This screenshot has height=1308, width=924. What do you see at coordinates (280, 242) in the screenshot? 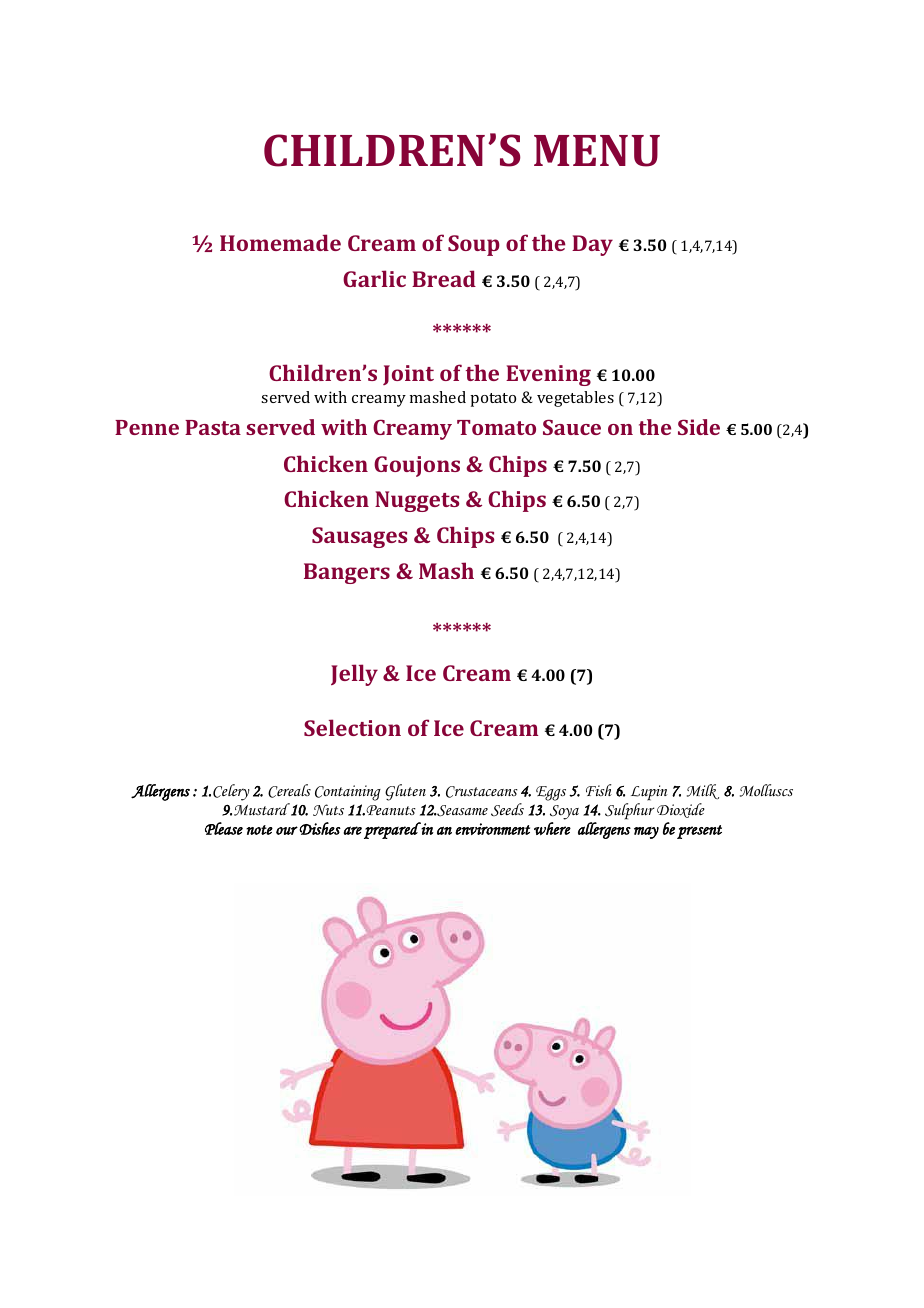
I see `Homemade` at bounding box center [280, 242].
